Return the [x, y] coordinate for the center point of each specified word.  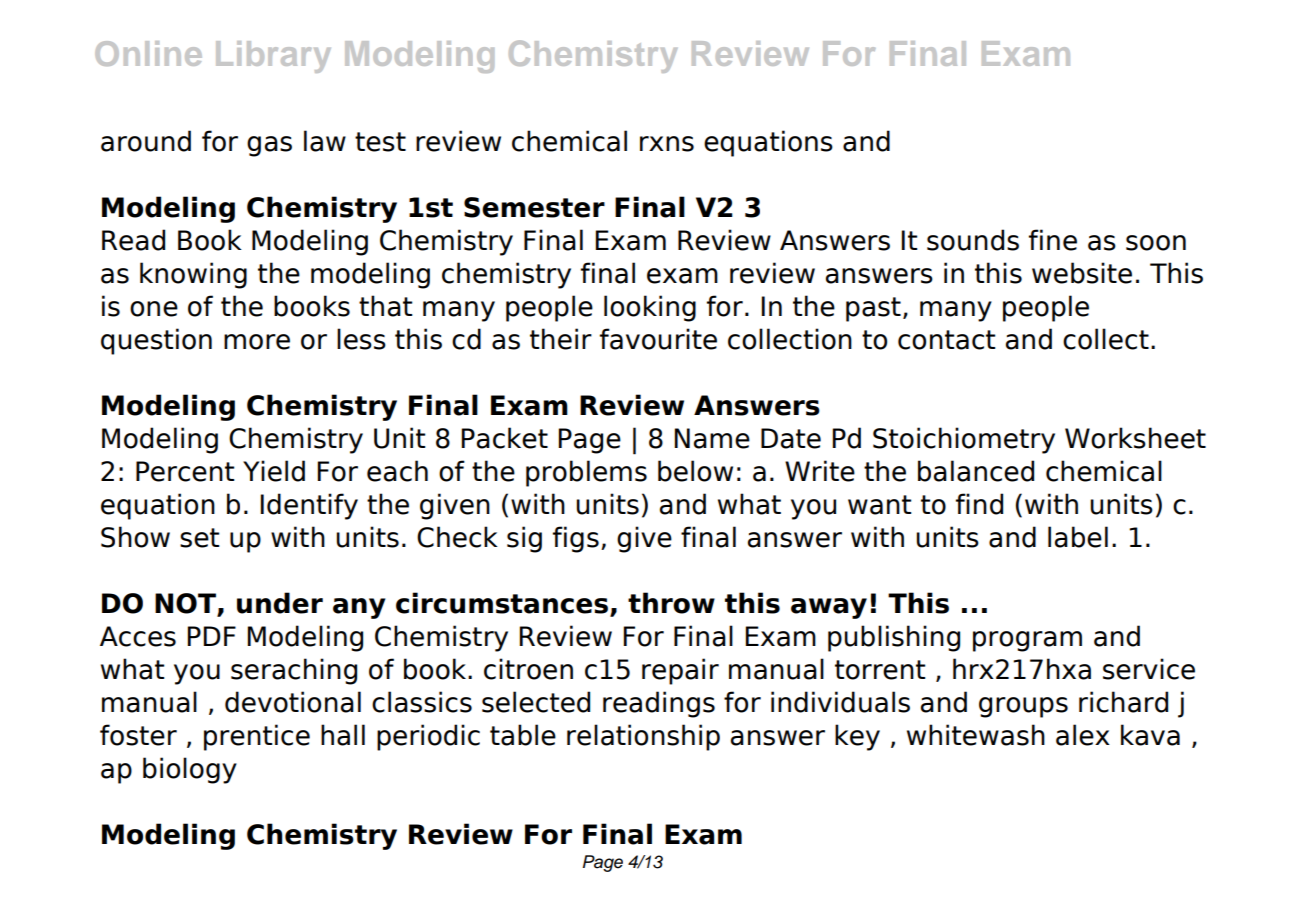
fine [1053, 240]
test [380, 142]
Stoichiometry [964, 440]
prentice [257, 737]
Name [712, 438]
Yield [274, 471]
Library [273, 57]
